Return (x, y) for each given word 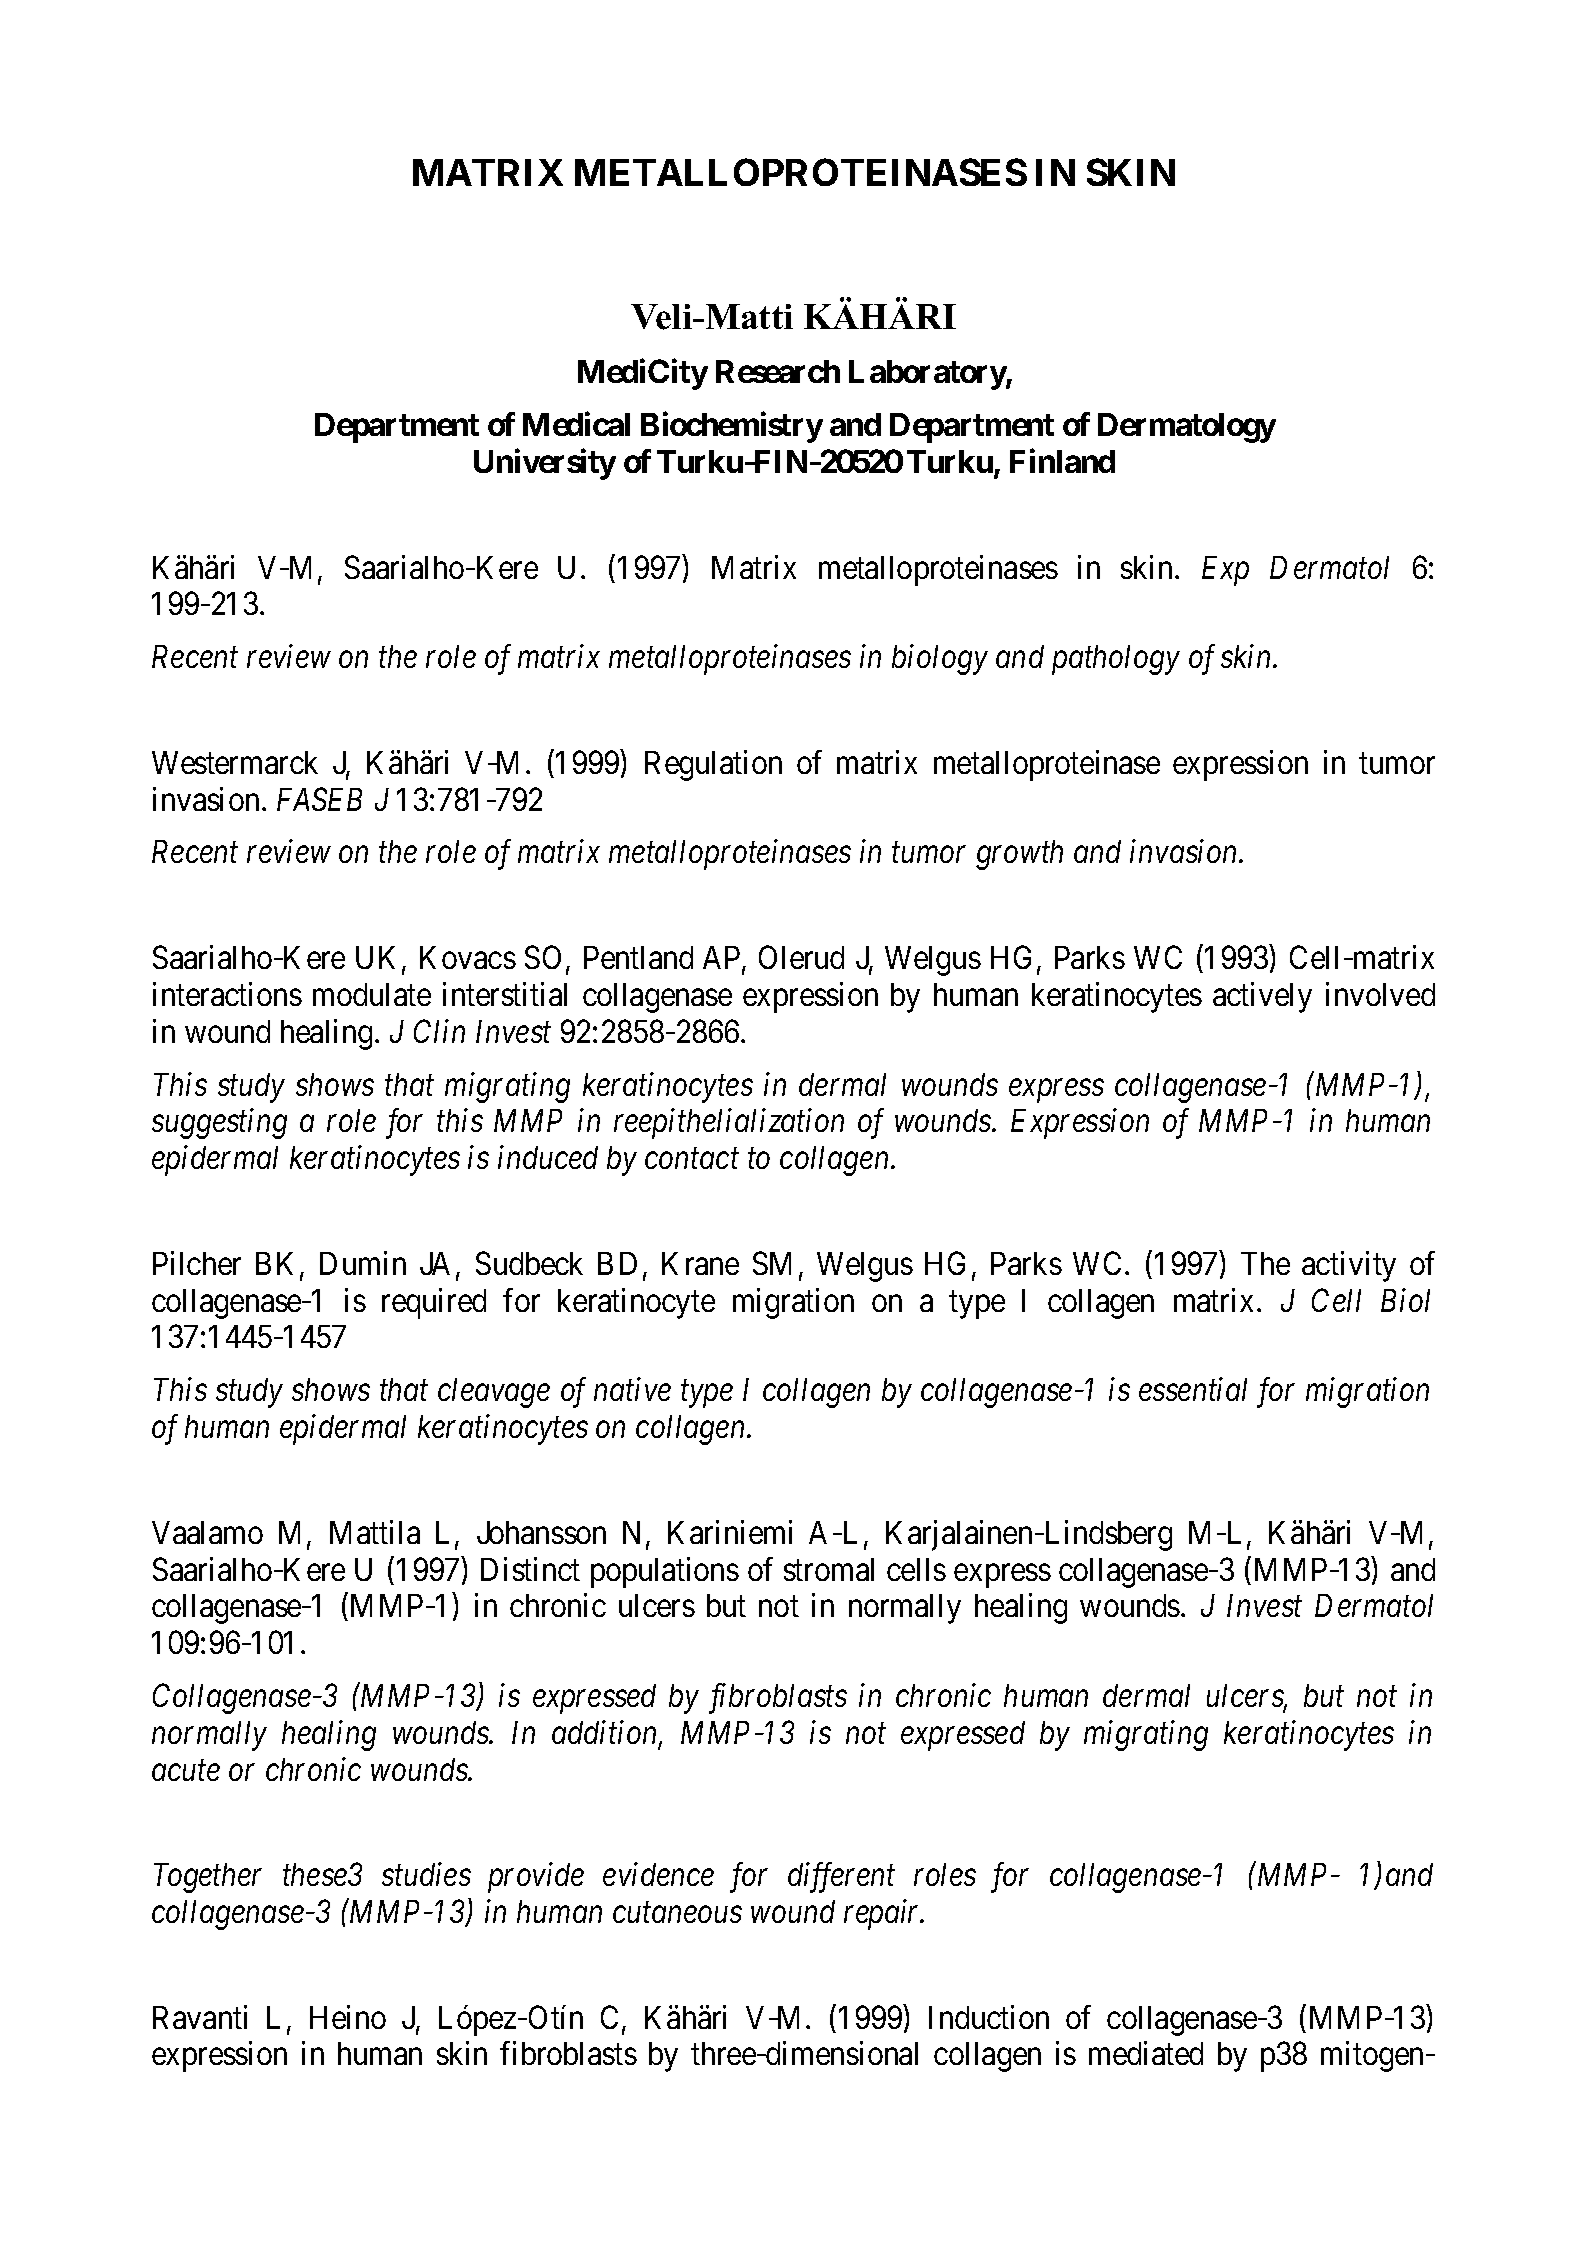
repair (883, 1915)
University (545, 464)
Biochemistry (732, 427)
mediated (1146, 2053)
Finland (1062, 461)
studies (426, 1874)
